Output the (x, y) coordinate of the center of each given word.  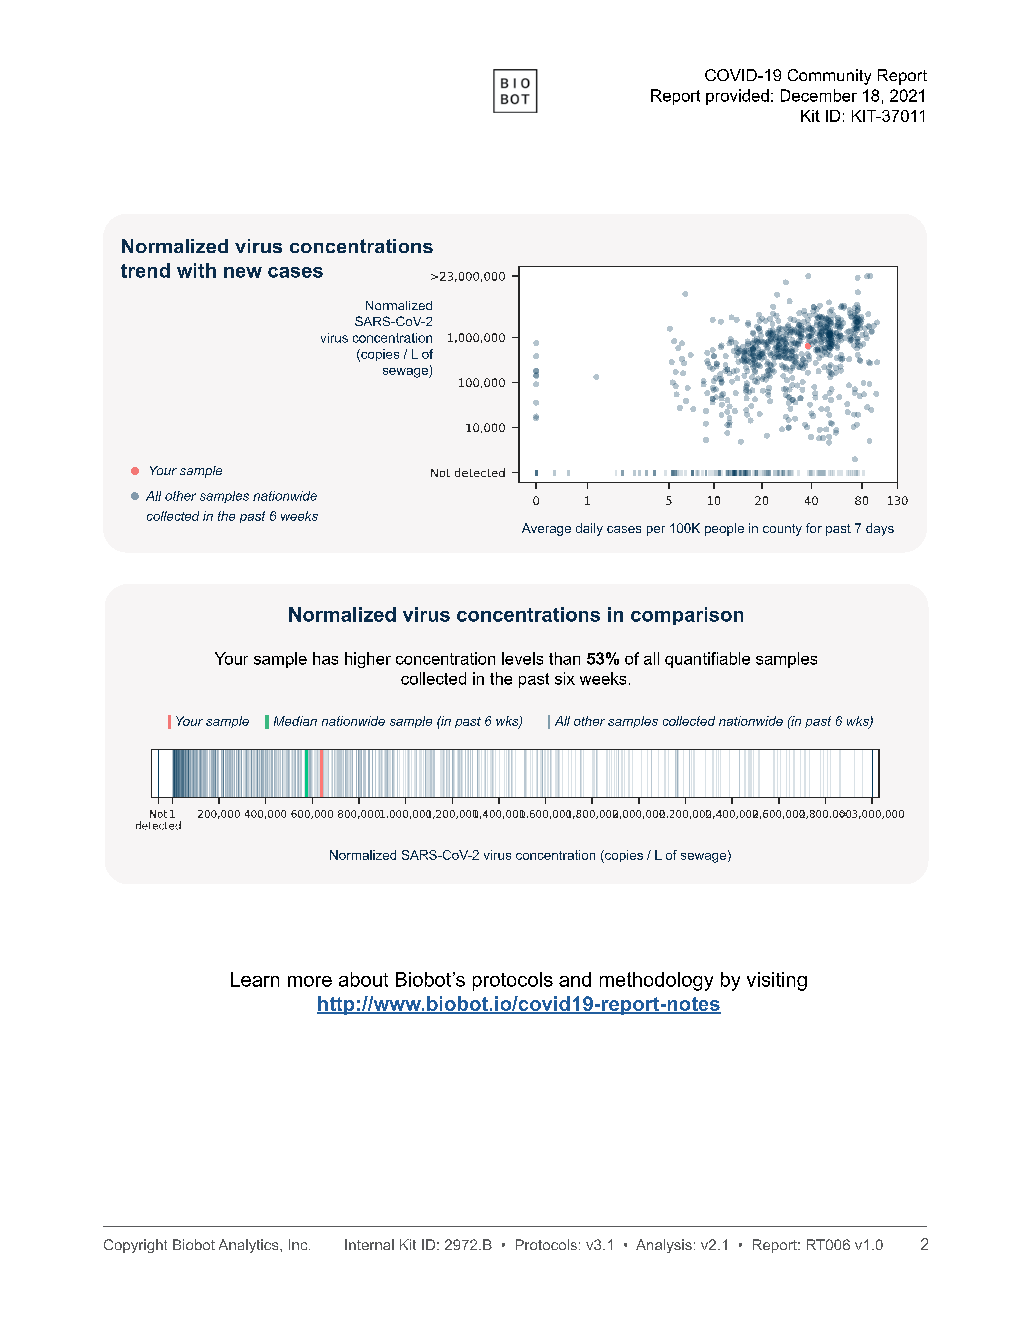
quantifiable (707, 660)
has (325, 658)
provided (737, 97)
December (819, 95)
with (196, 270)
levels (522, 658)
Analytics (250, 1246)
